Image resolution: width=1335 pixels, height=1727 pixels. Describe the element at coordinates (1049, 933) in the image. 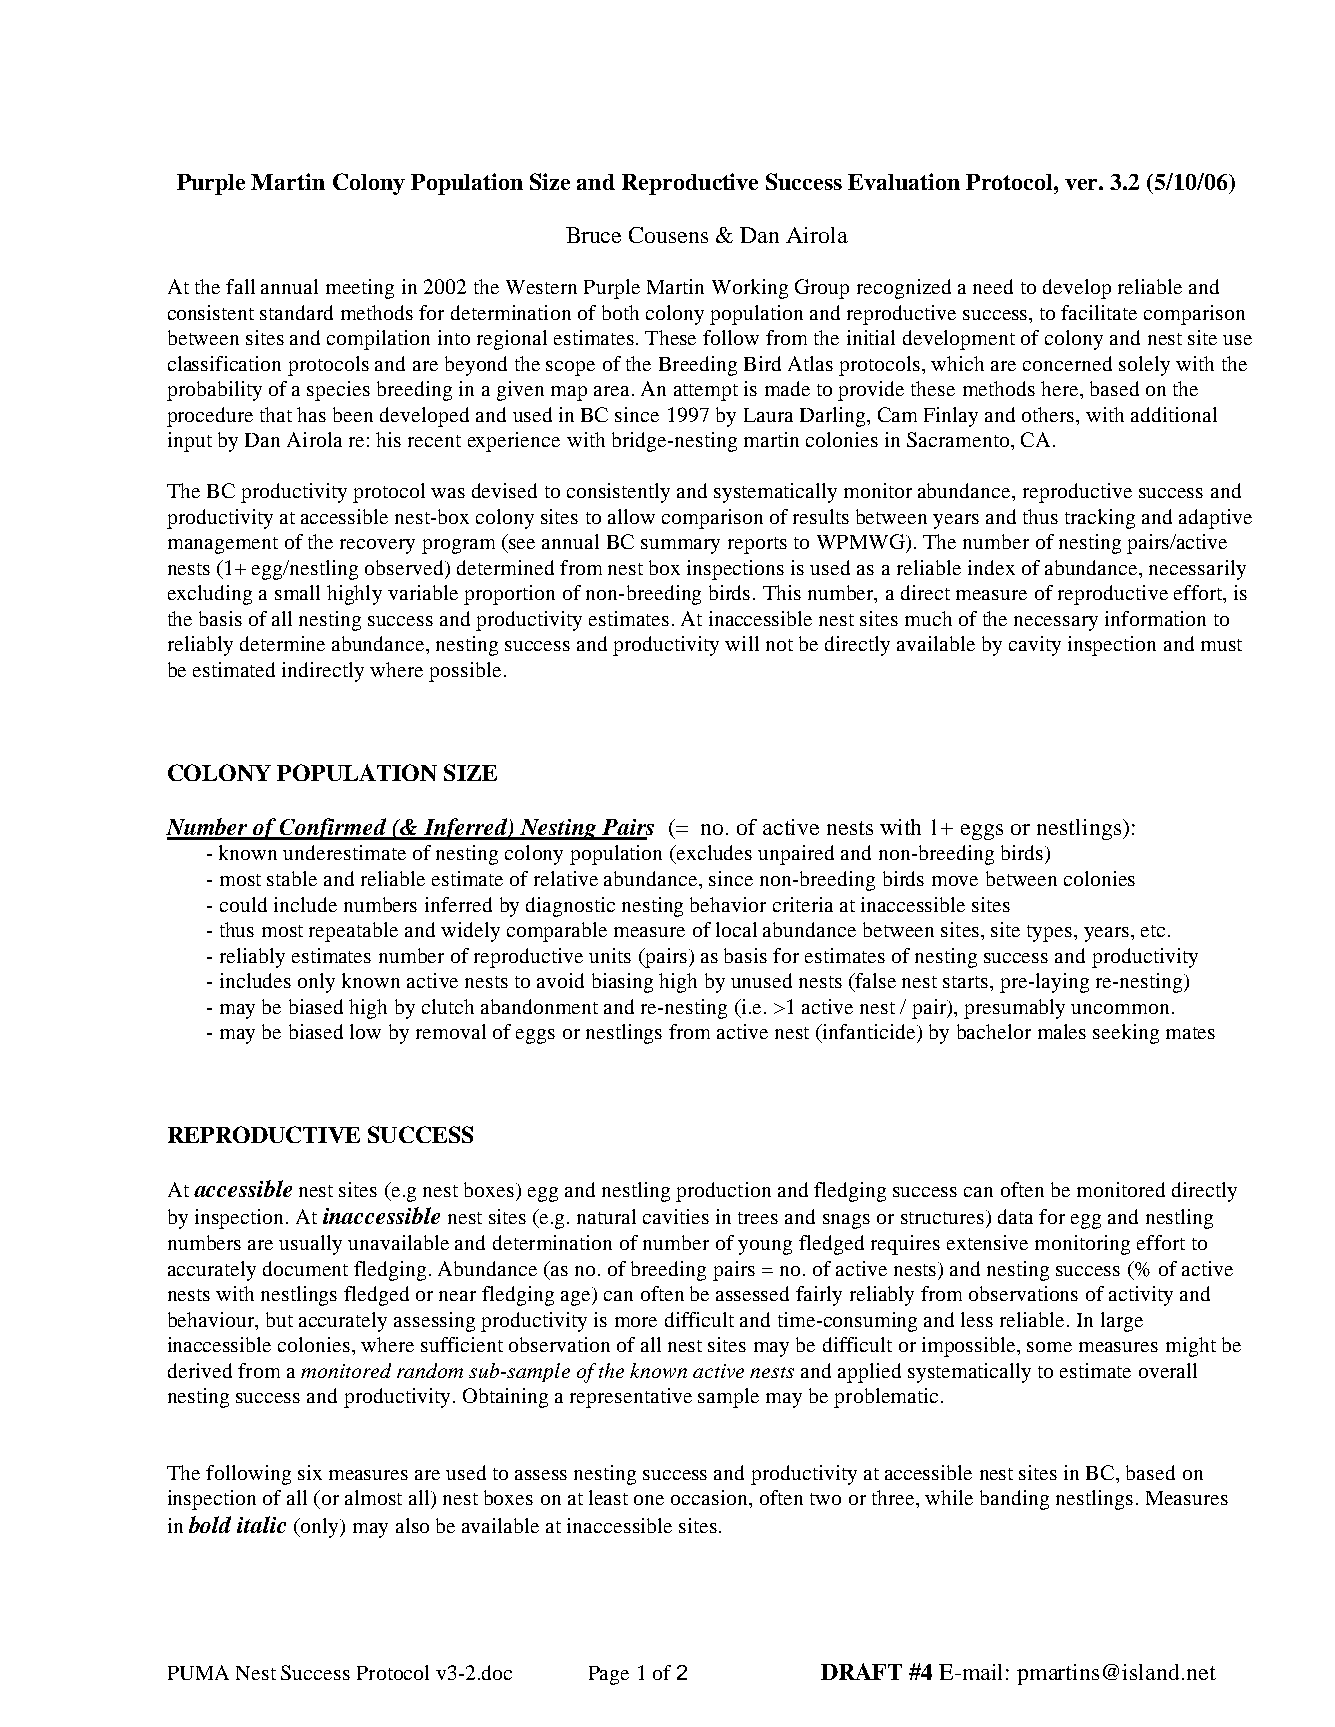

I see `types` at that location.
